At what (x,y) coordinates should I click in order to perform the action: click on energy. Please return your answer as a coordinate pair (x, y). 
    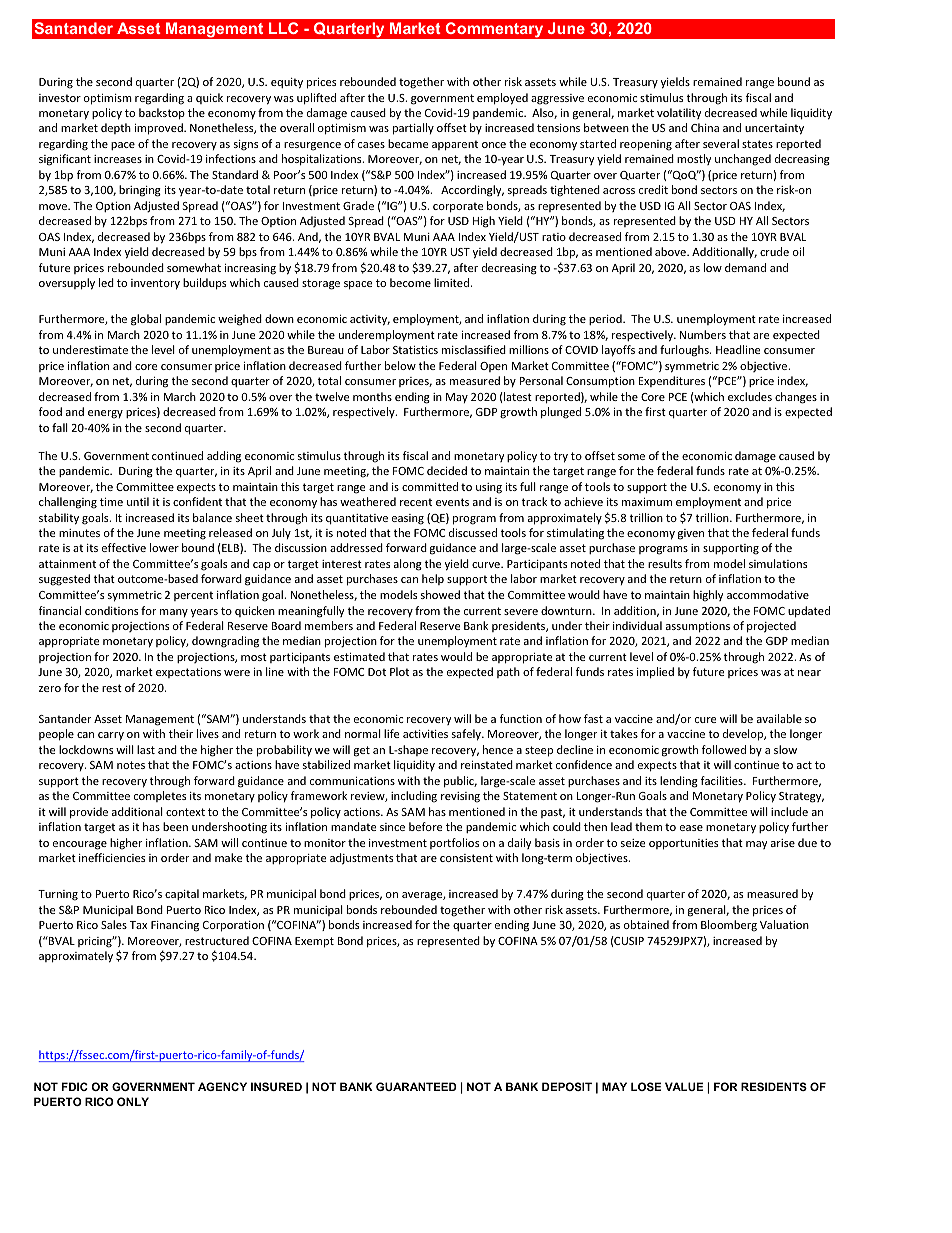
    Looking at the image, I should click on (105, 414).
